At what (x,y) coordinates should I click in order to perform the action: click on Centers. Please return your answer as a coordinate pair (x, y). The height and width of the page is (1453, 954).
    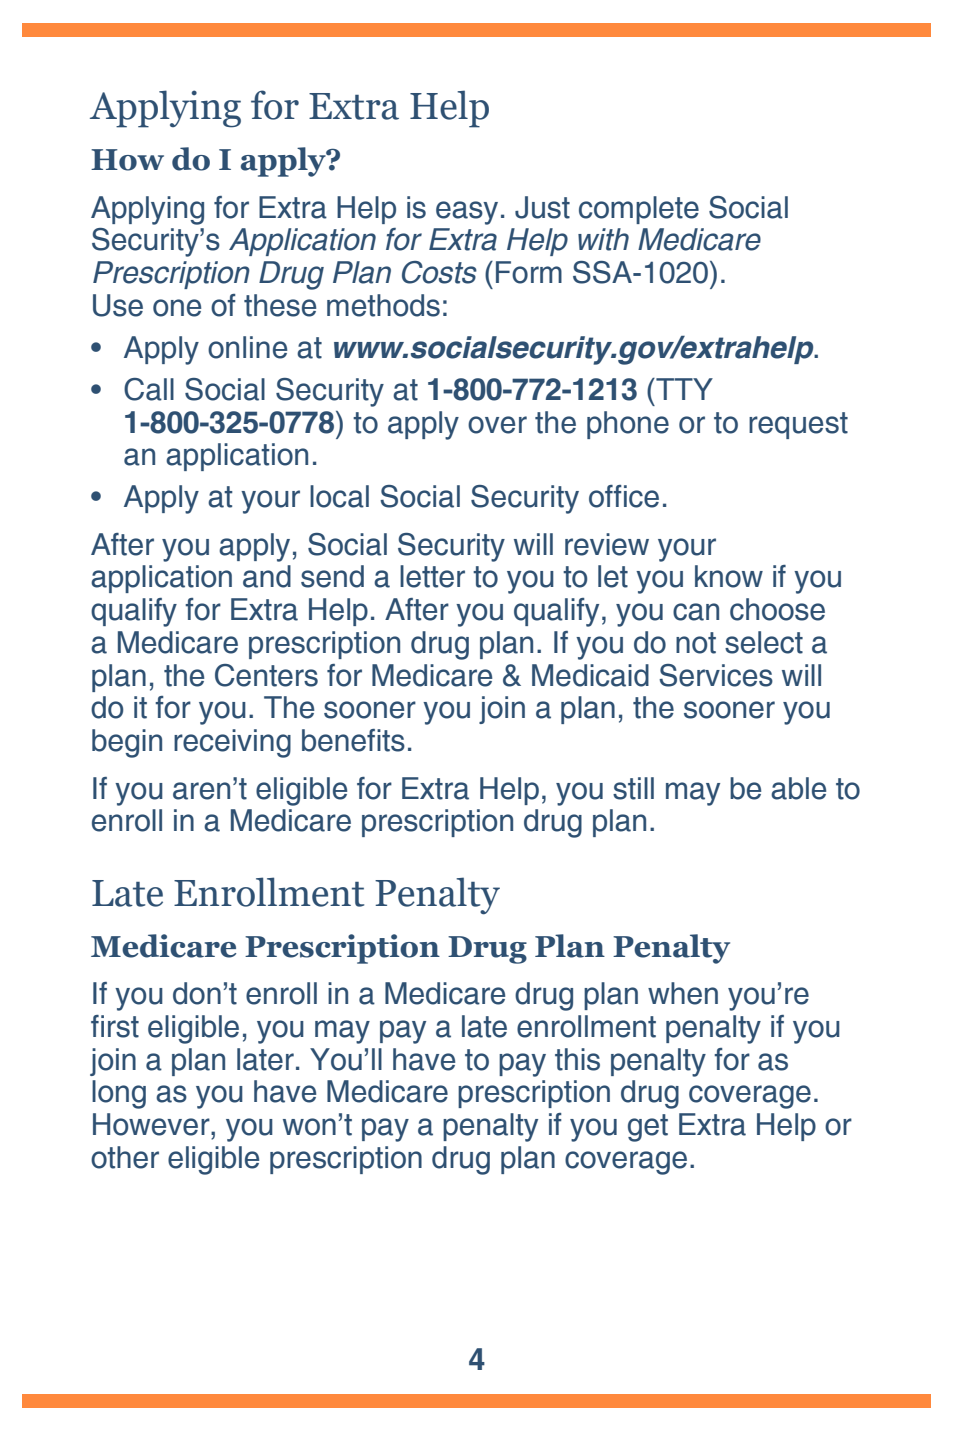
    Looking at the image, I should click on (266, 675).
